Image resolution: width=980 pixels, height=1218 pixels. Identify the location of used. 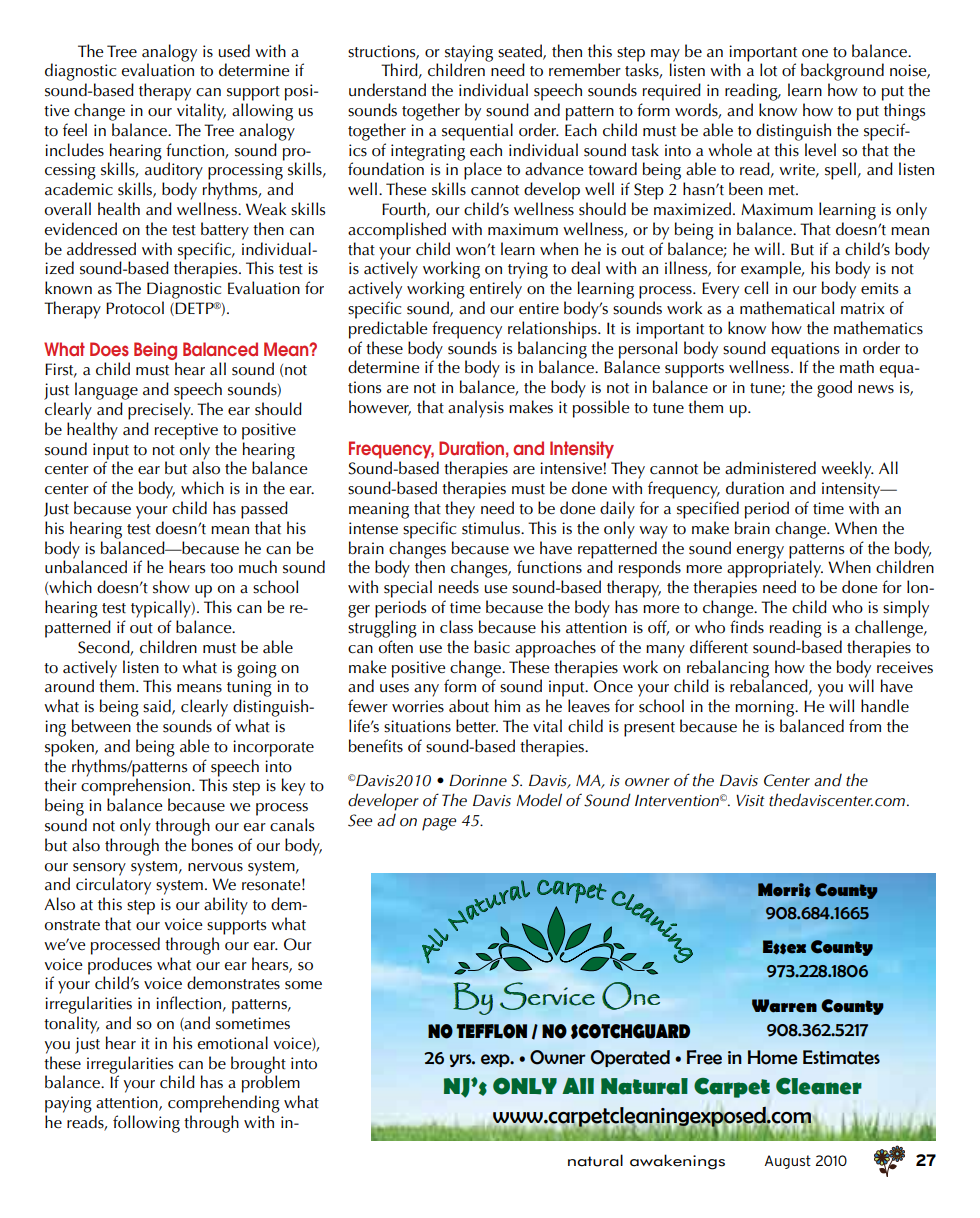
(234, 51).
